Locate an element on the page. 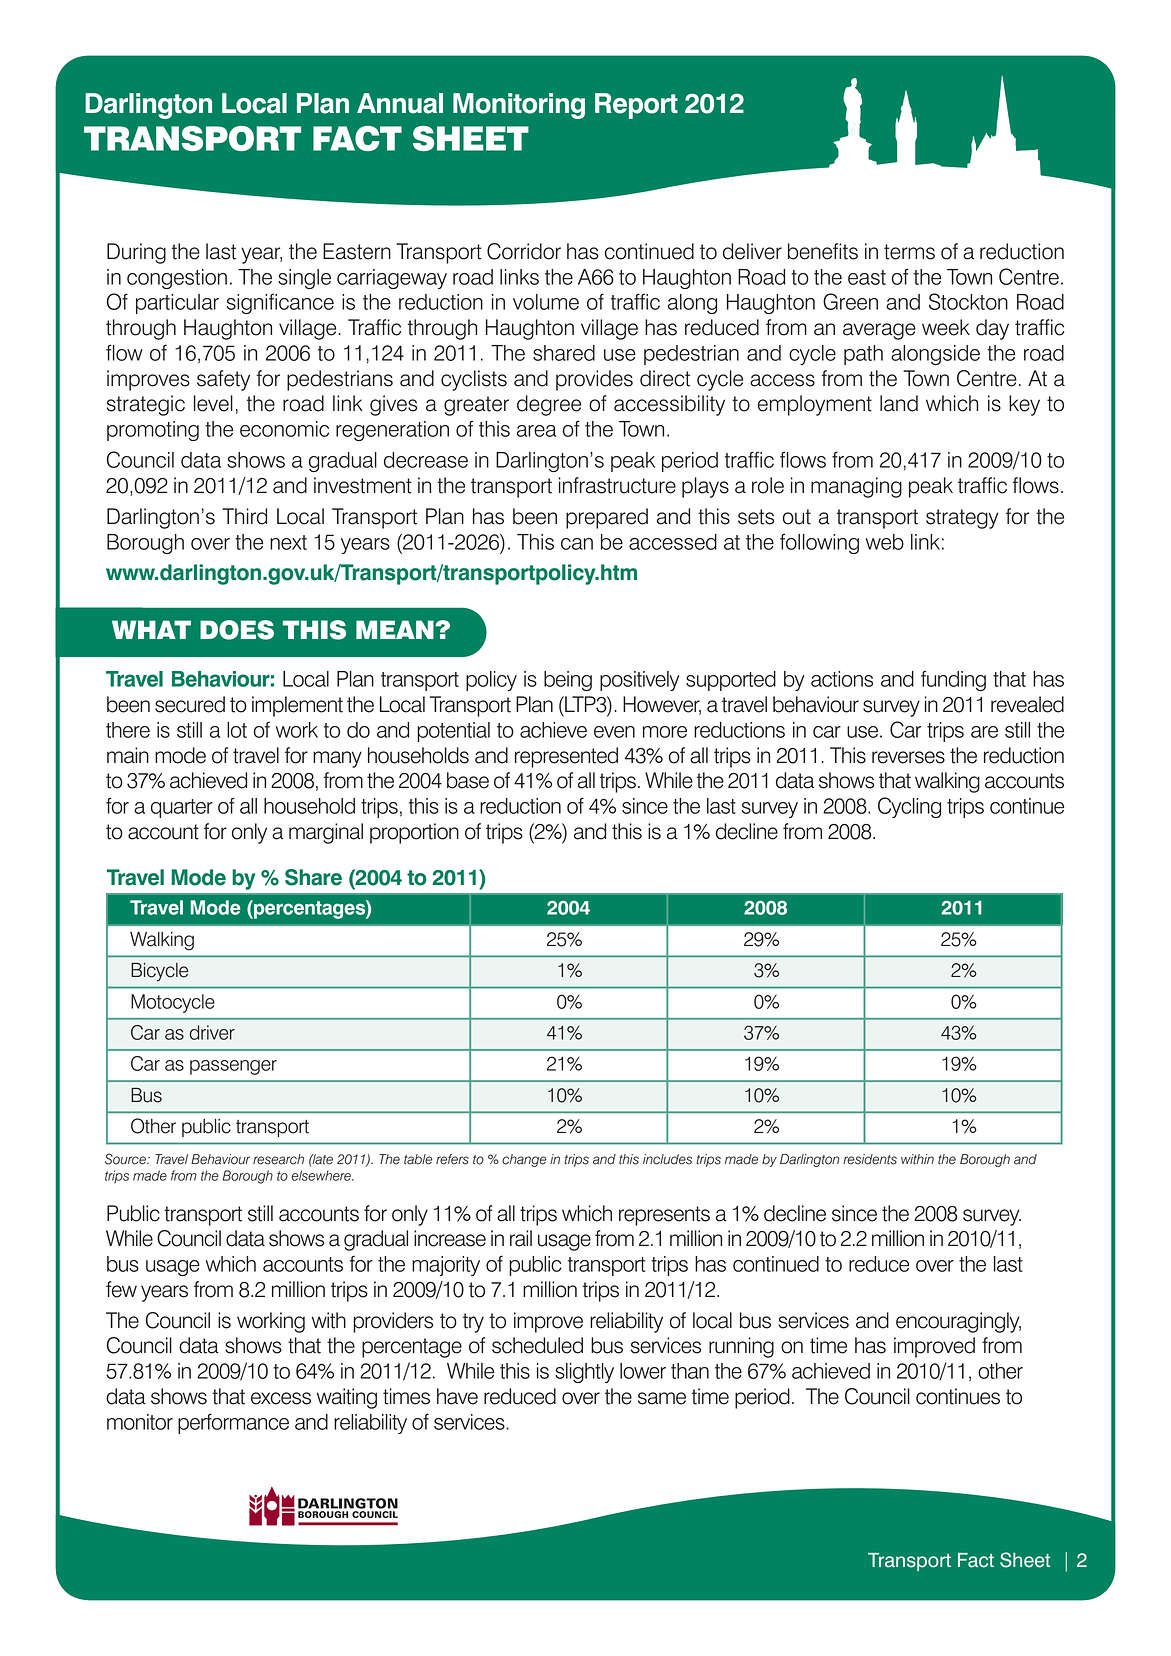 The image size is (1171, 1656). performance is located at coordinates (233, 1423).
